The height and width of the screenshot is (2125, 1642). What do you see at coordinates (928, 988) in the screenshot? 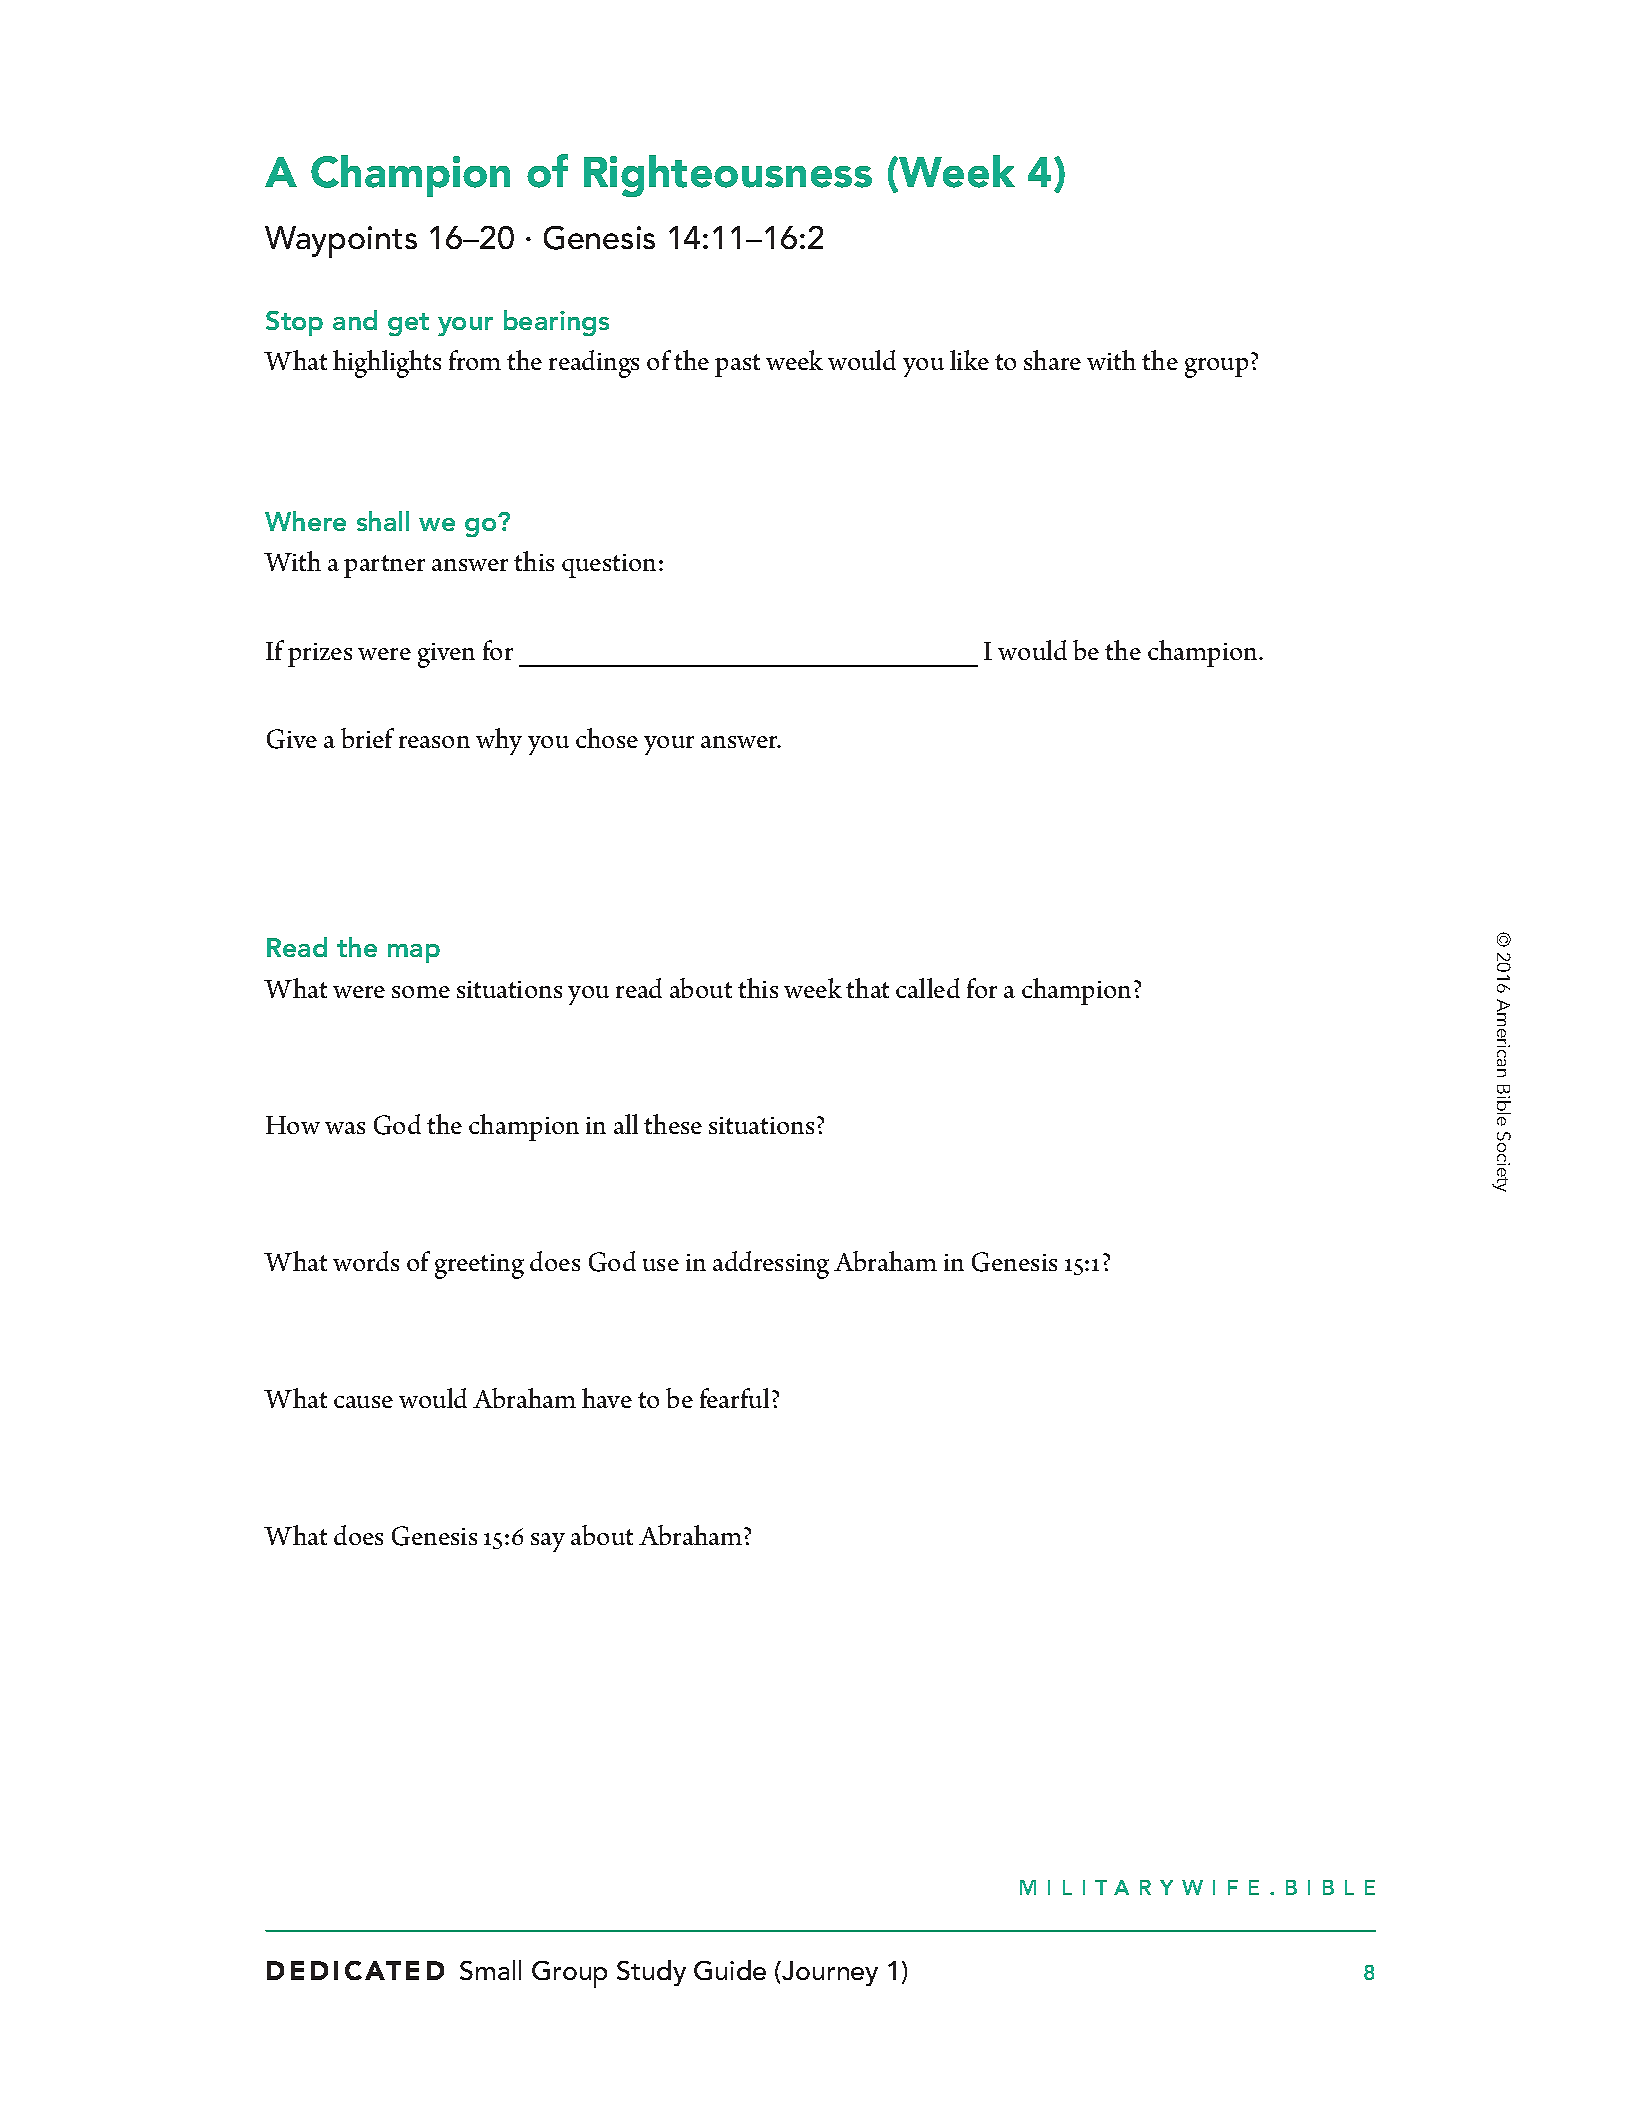
I see `called` at bounding box center [928, 988].
